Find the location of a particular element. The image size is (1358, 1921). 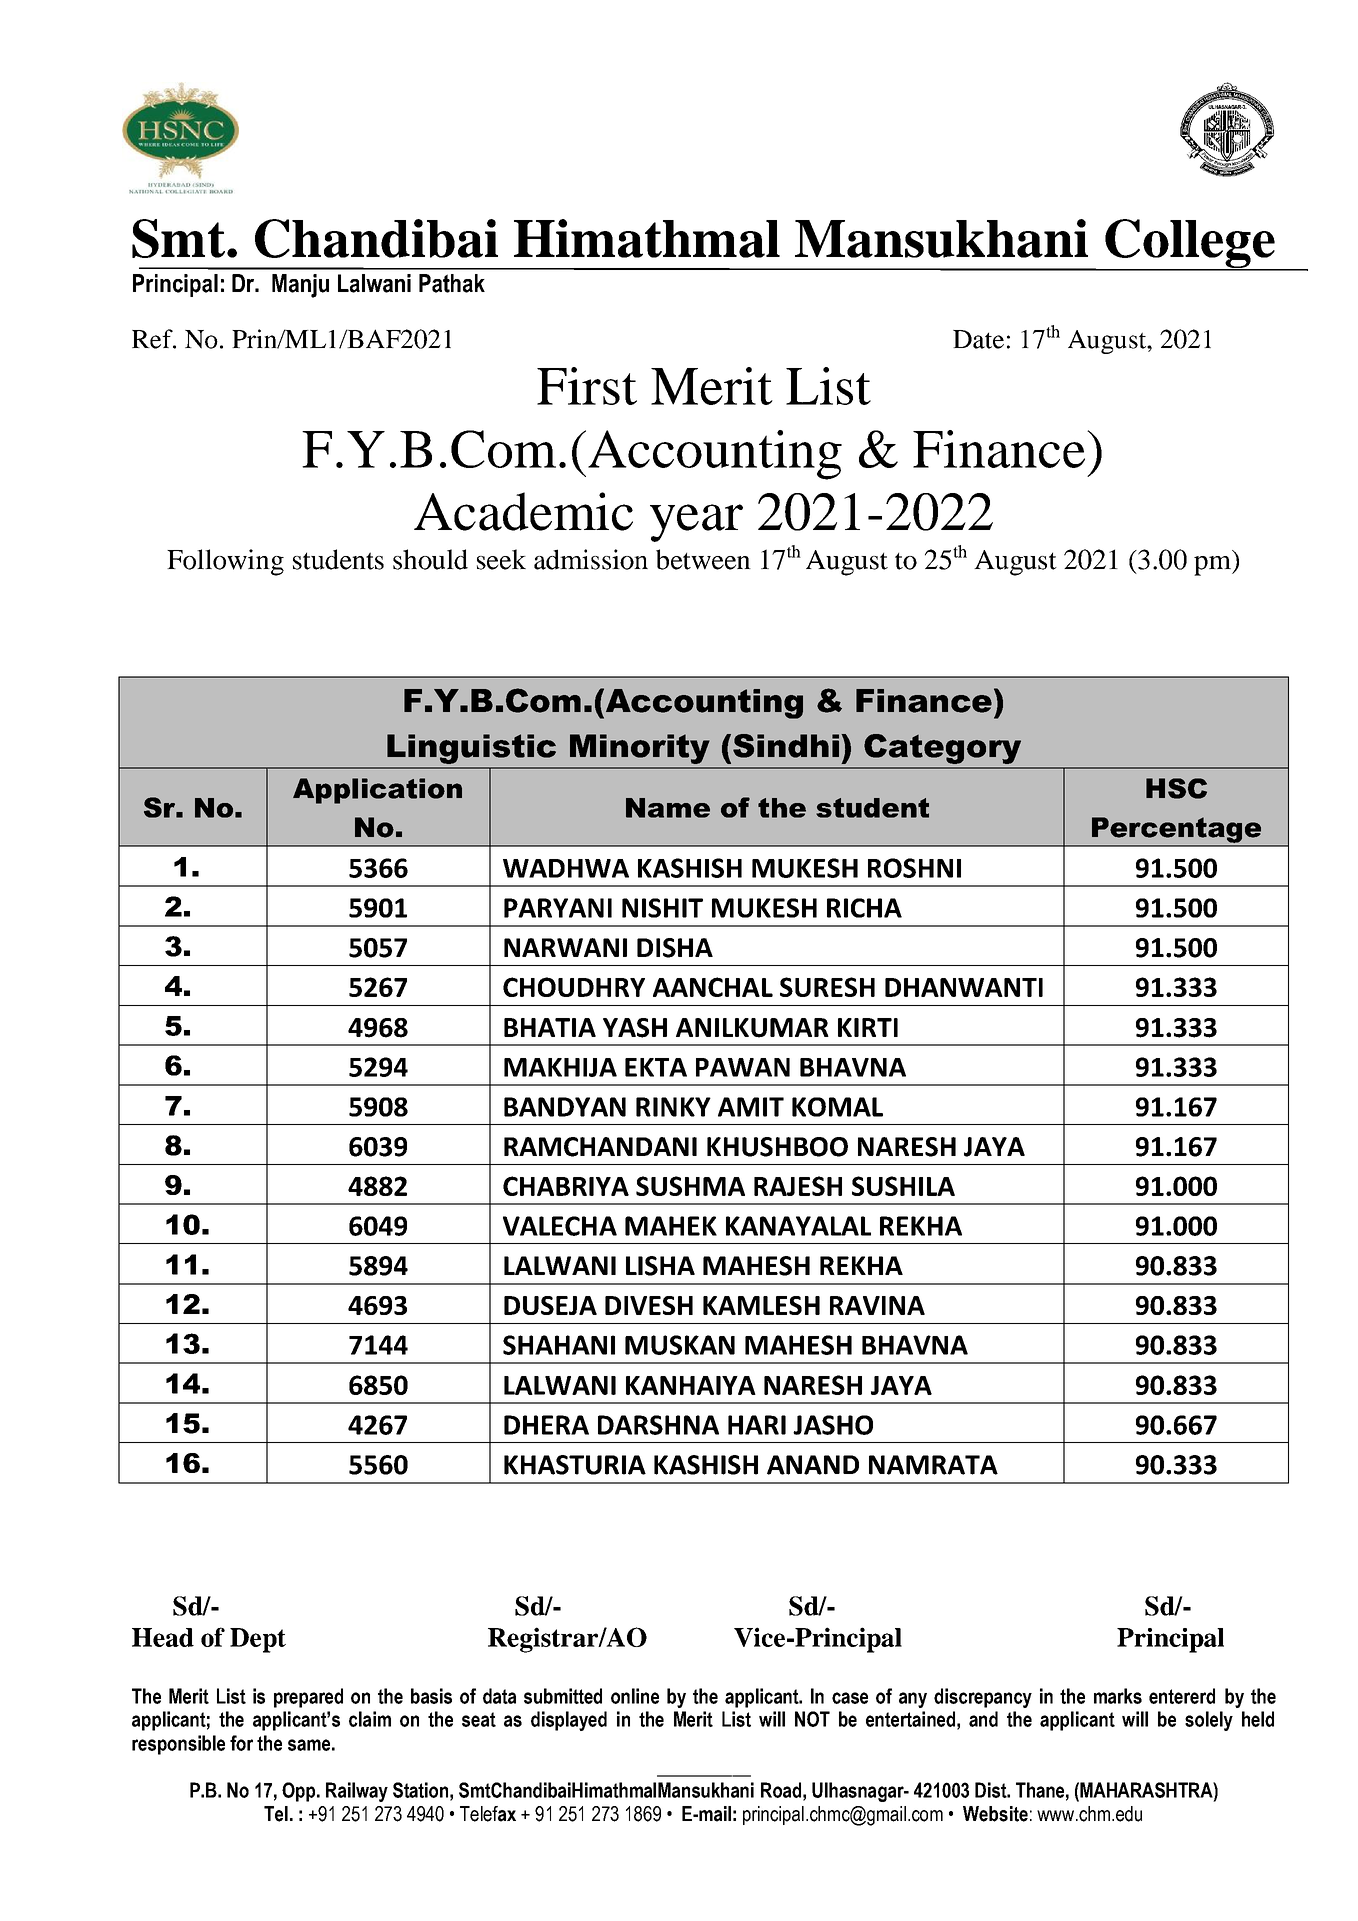

Manju is located at coordinates (300, 286).
